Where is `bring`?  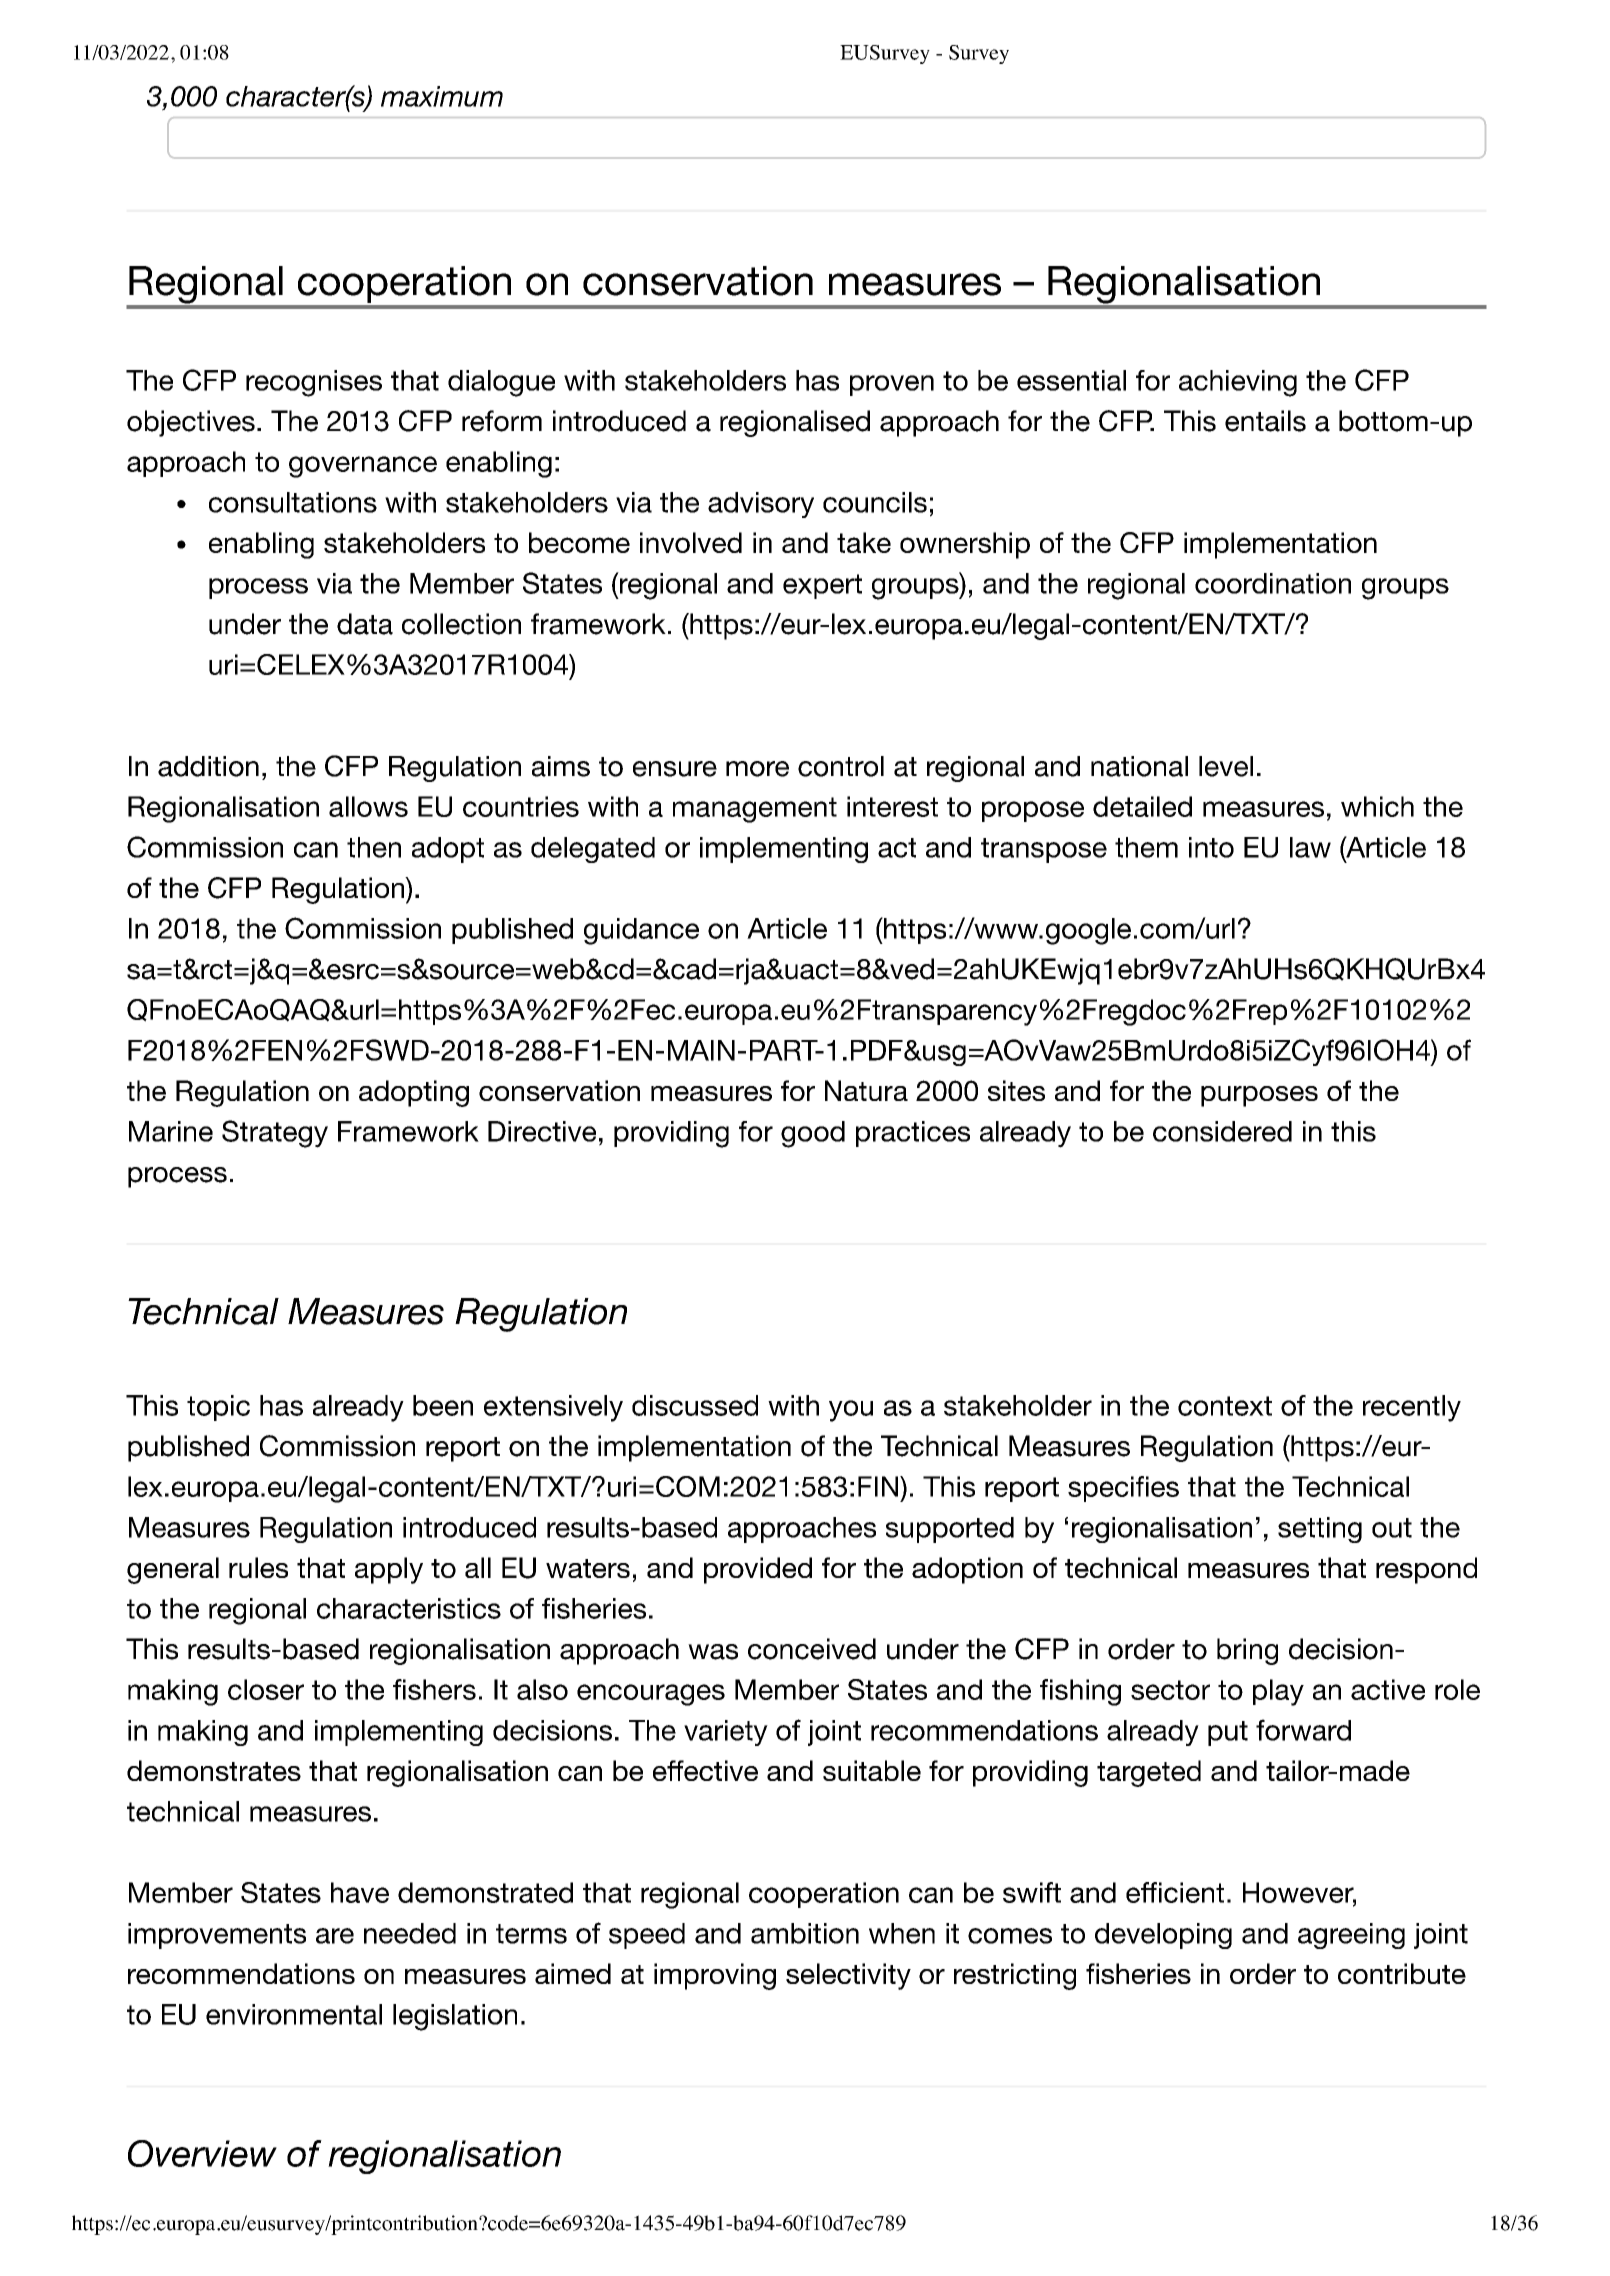
bring is located at coordinates (1247, 1651).
